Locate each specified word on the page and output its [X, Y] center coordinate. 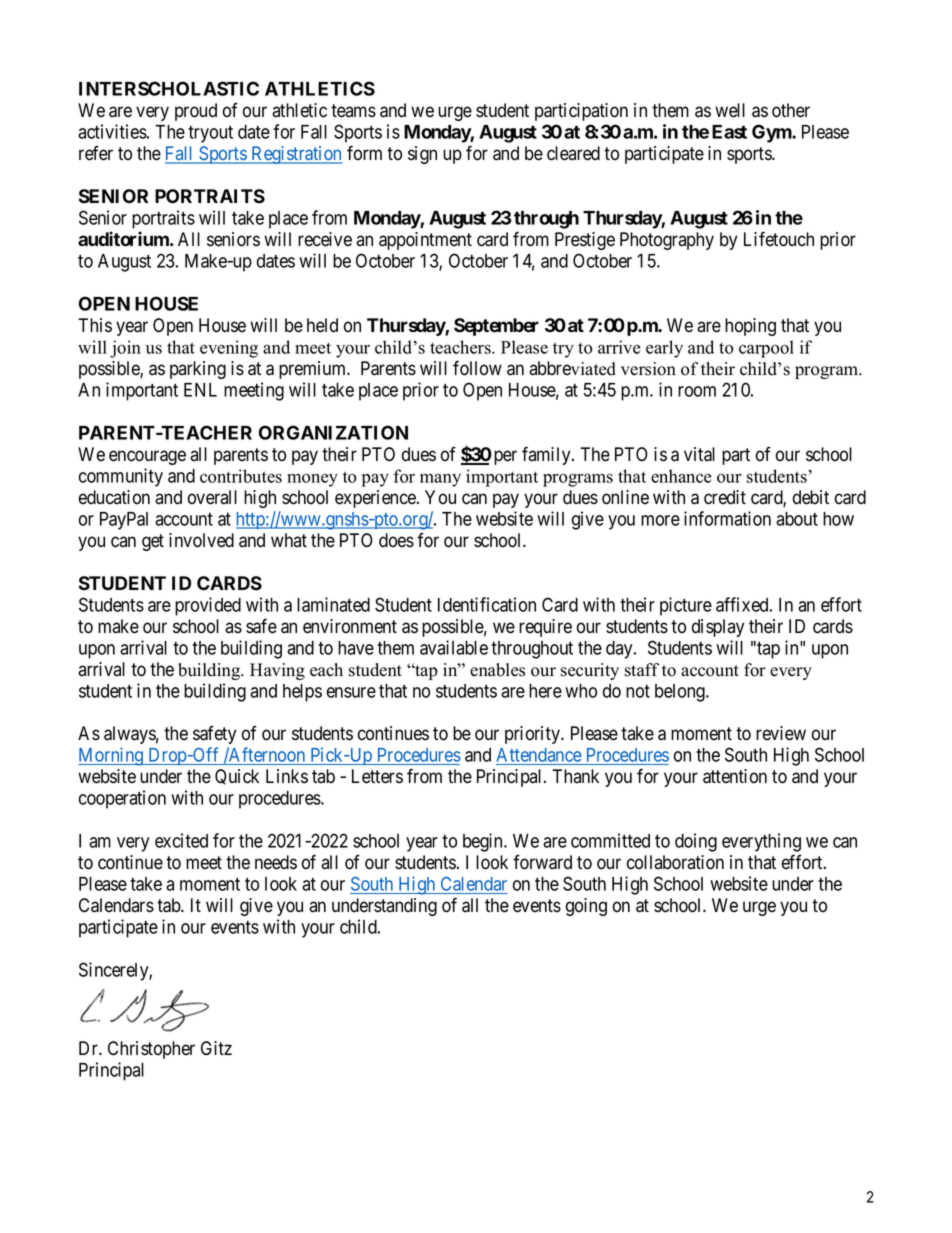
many [440, 480]
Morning [112, 756]
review [781, 733]
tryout [210, 134]
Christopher [151, 1050]
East [729, 132]
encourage [147, 457]
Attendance [539, 756]
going [586, 907]
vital [699, 454]
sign [422, 155]
